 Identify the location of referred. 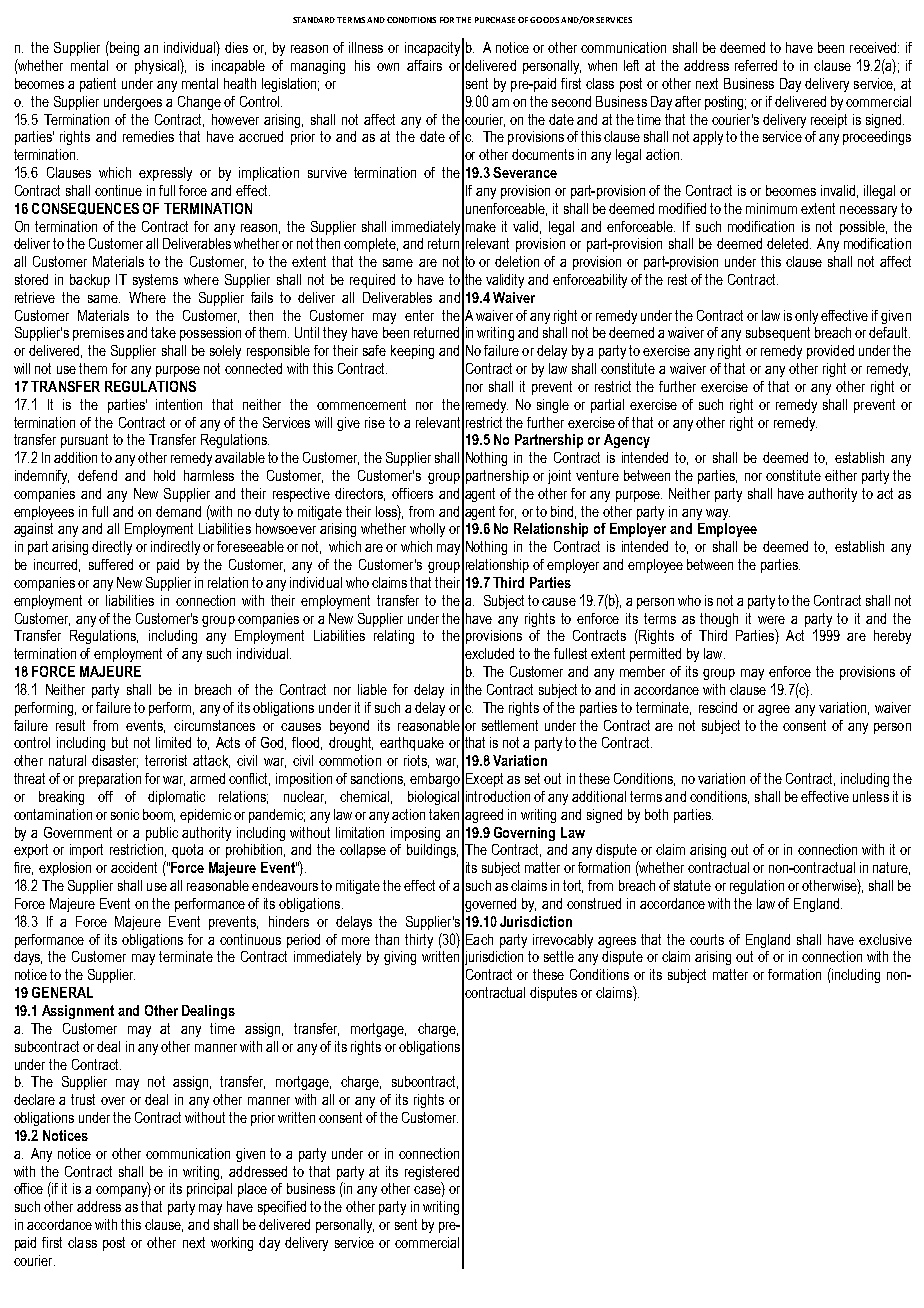
(756, 65).
